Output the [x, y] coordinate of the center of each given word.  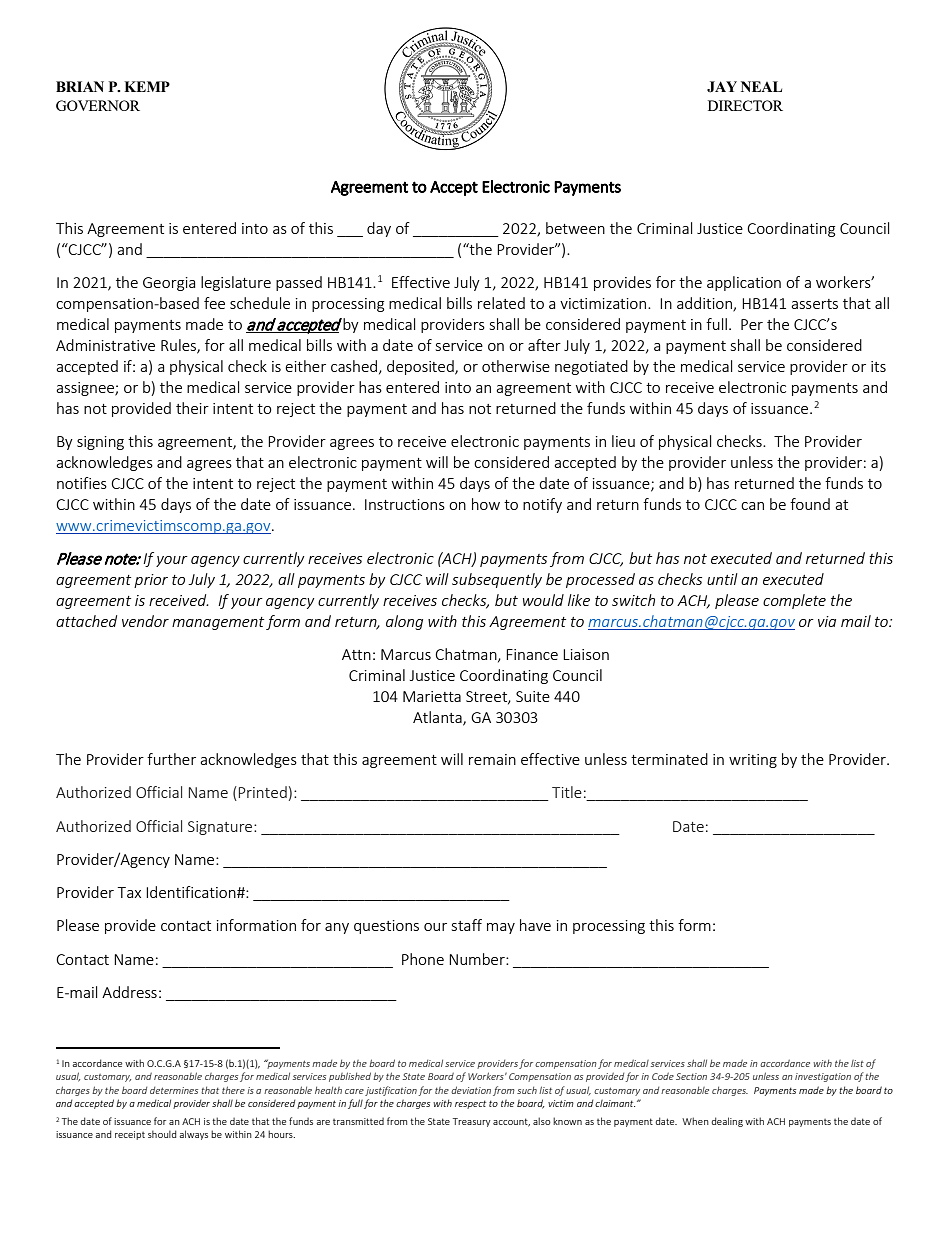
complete [794, 601]
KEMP [147, 86]
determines [174, 1090]
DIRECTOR [745, 105]
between [575, 228]
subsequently [497, 580]
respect [470, 1104]
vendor [145, 621]
